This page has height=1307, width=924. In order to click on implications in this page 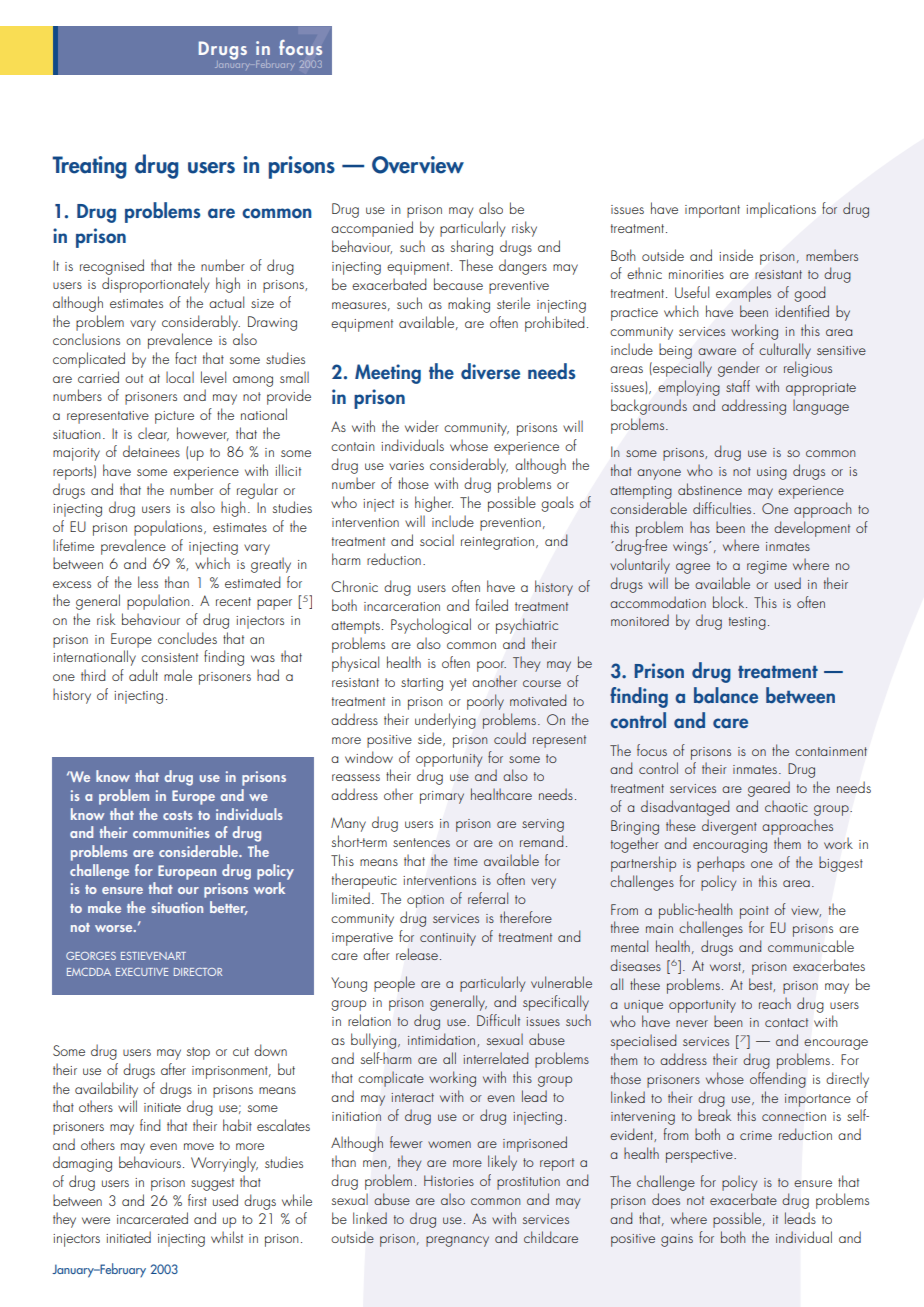, I will do `click(781, 210)`.
